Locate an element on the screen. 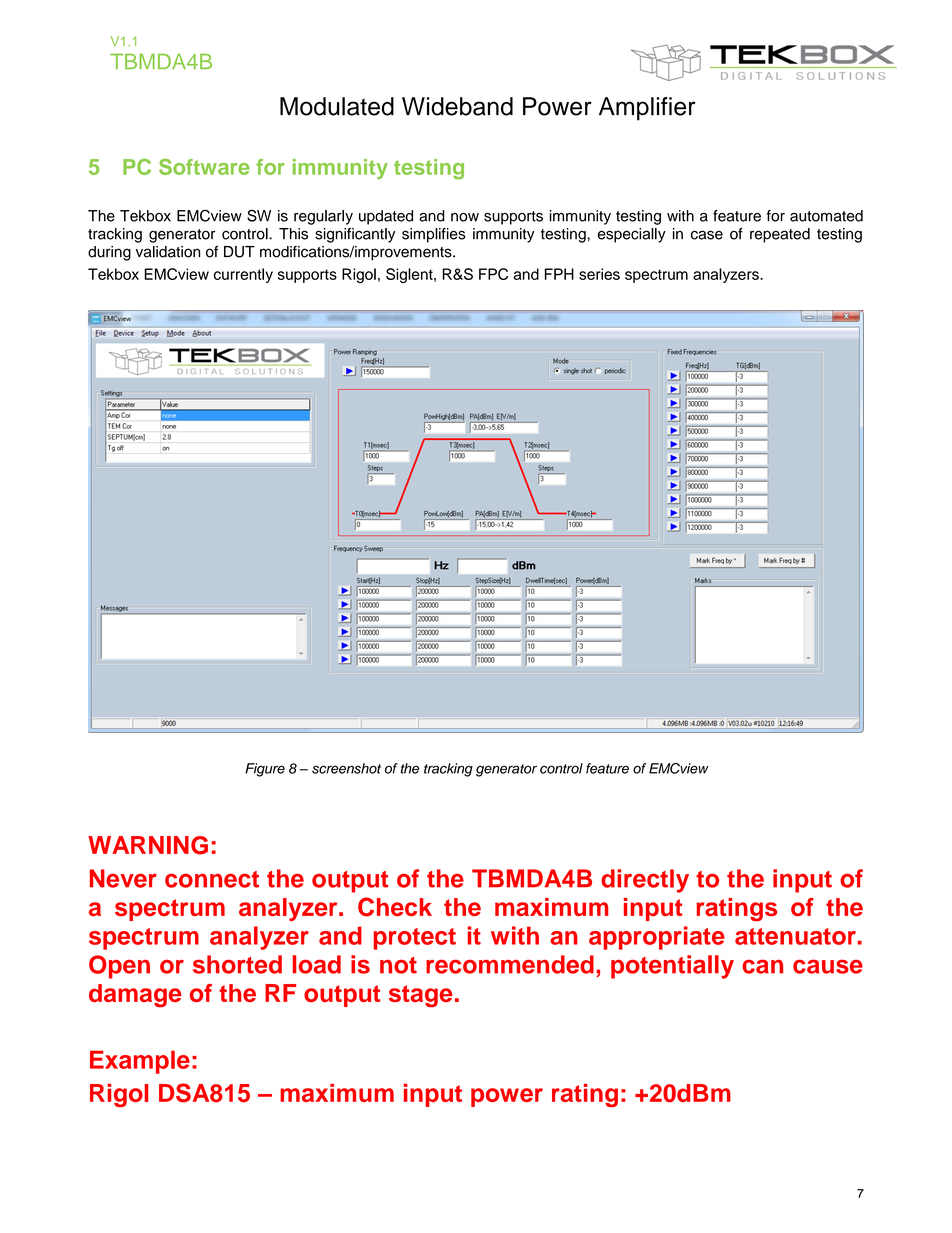 Image resolution: width=952 pixels, height=1233 pixels. Amplifier is located at coordinates (647, 109).
